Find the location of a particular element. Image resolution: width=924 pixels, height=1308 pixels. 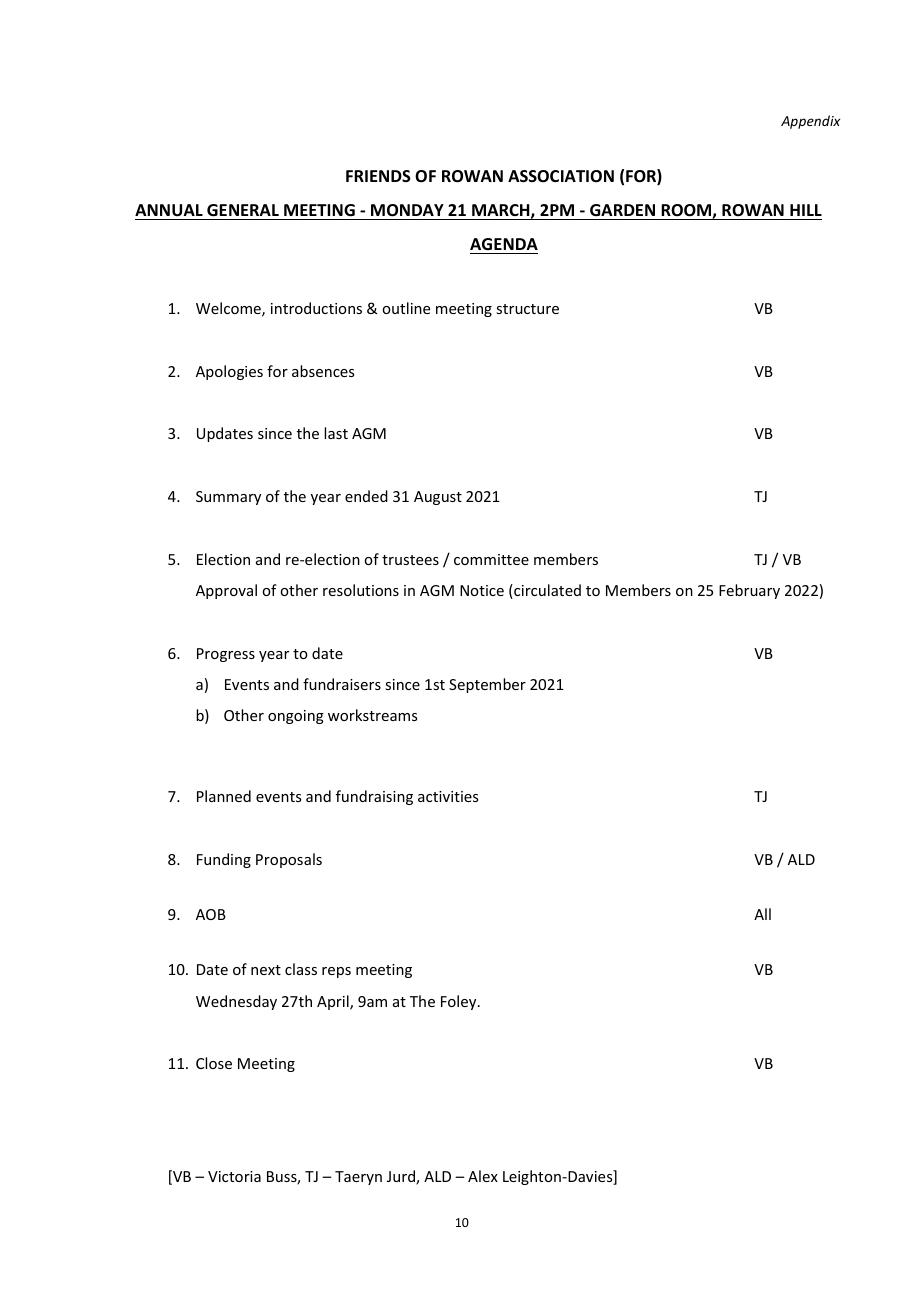

Victoria is located at coordinates (234, 1176).
